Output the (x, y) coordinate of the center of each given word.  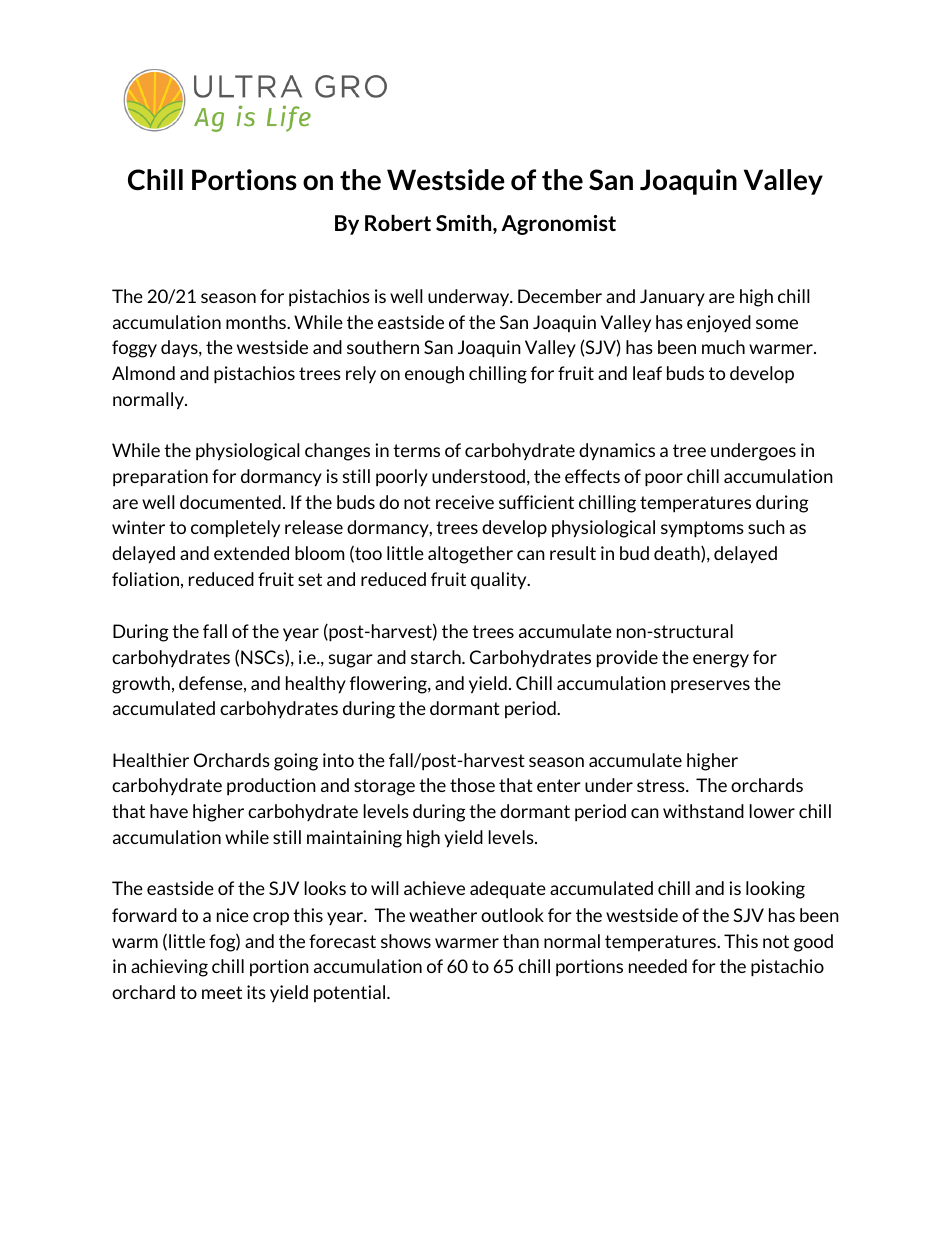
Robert (398, 223)
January (672, 298)
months (257, 322)
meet (222, 992)
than (521, 941)
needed (658, 966)
